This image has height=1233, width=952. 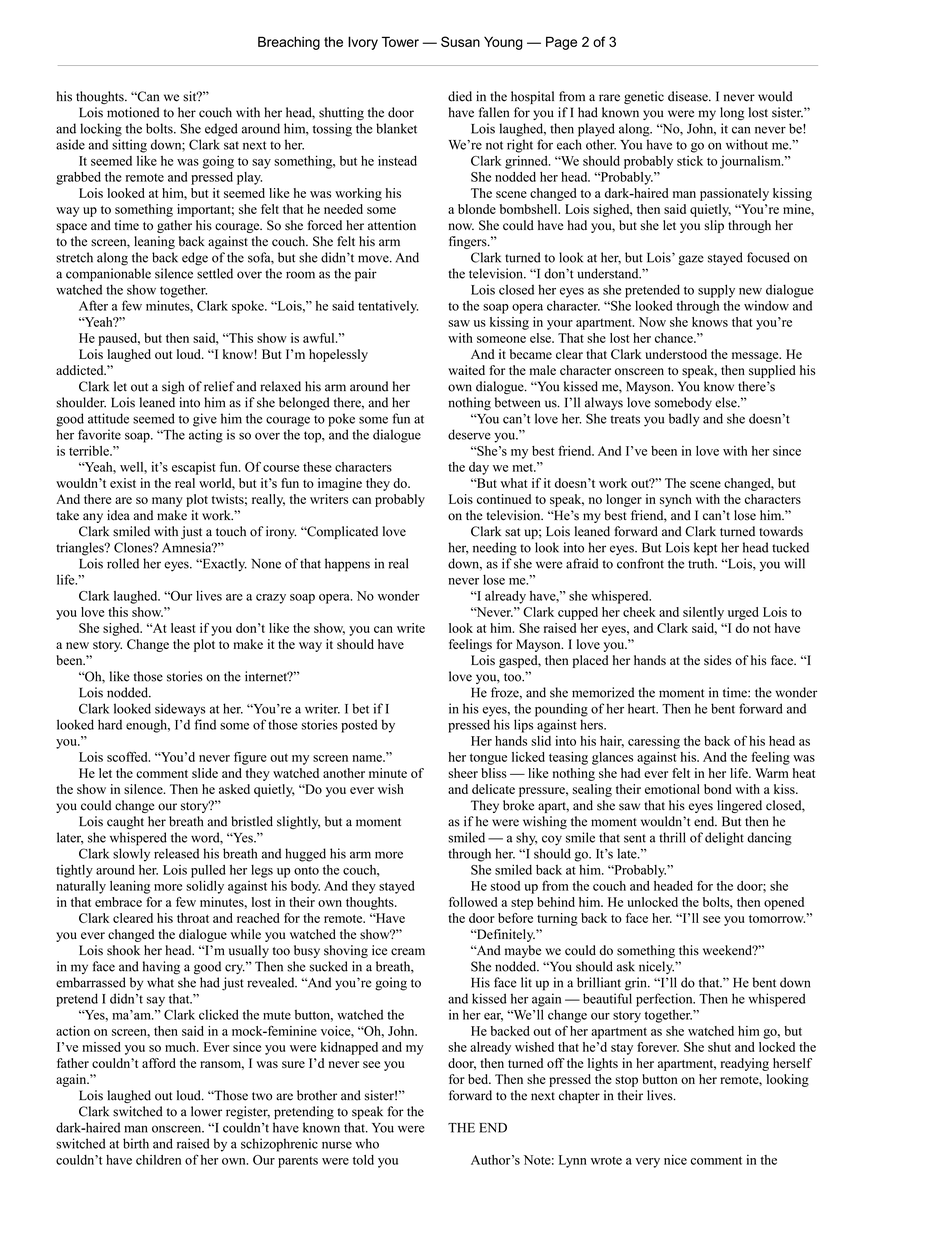 What do you see at coordinates (136, 1143) in the image?
I see `birth` at bounding box center [136, 1143].
